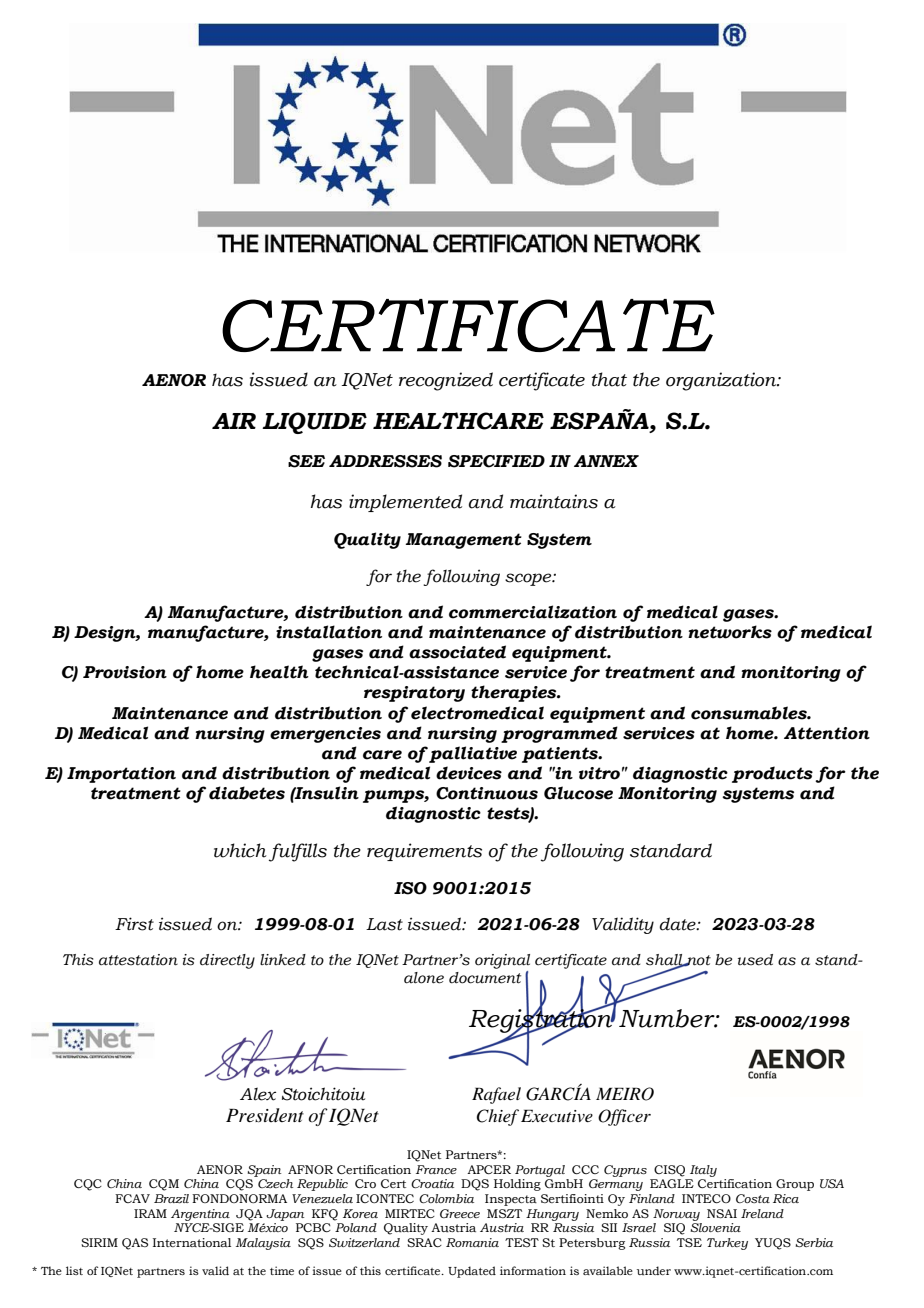  Describe the element at coordinates (755, 960) in the screenshot. I see `used` at that location.
